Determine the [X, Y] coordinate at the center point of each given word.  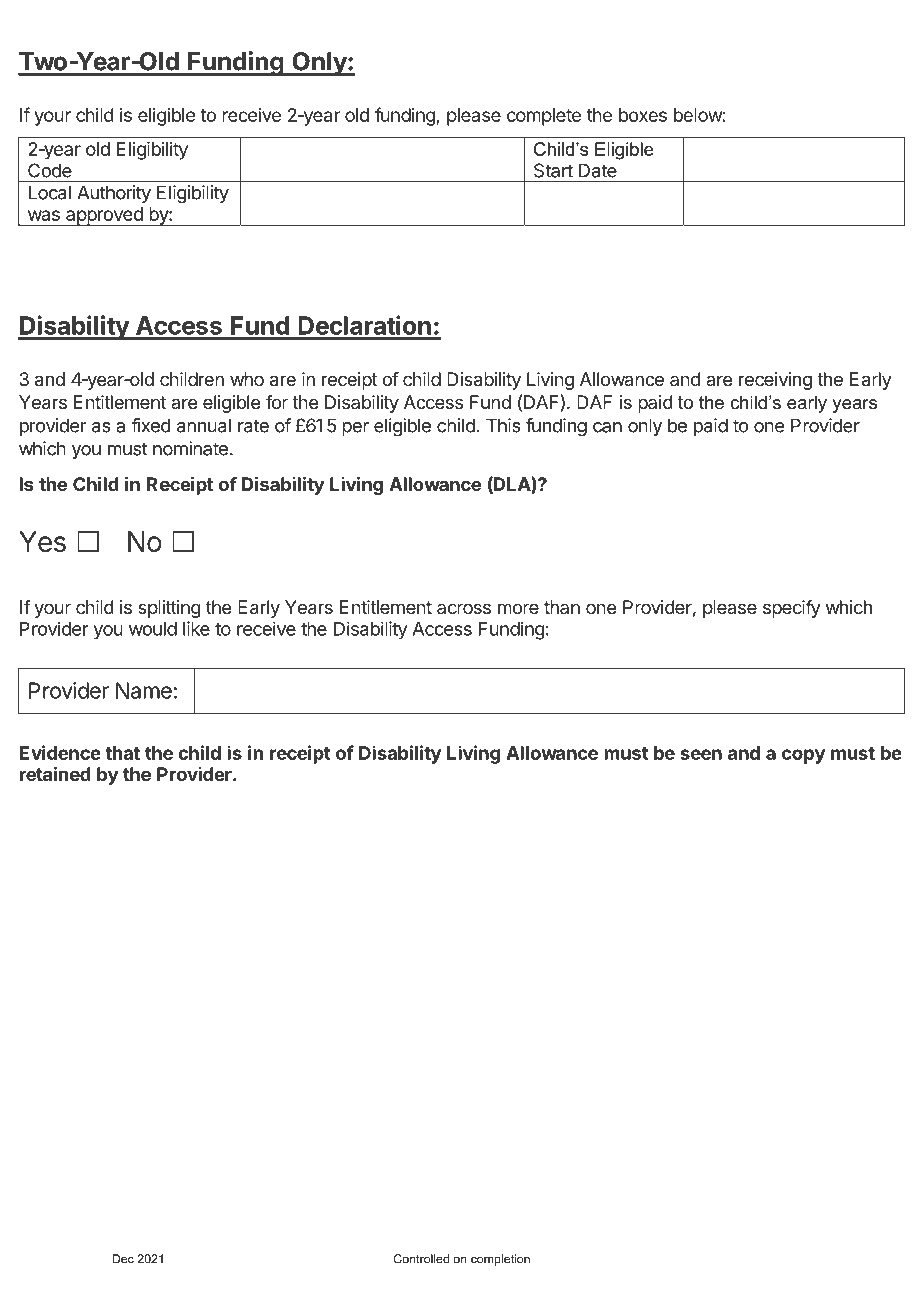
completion [500, 1260]
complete [544, 117]
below [698, 115]
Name [144, 690]
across [464, 608]
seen [701, 754]
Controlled [421, 1259]
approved [104, 216]
